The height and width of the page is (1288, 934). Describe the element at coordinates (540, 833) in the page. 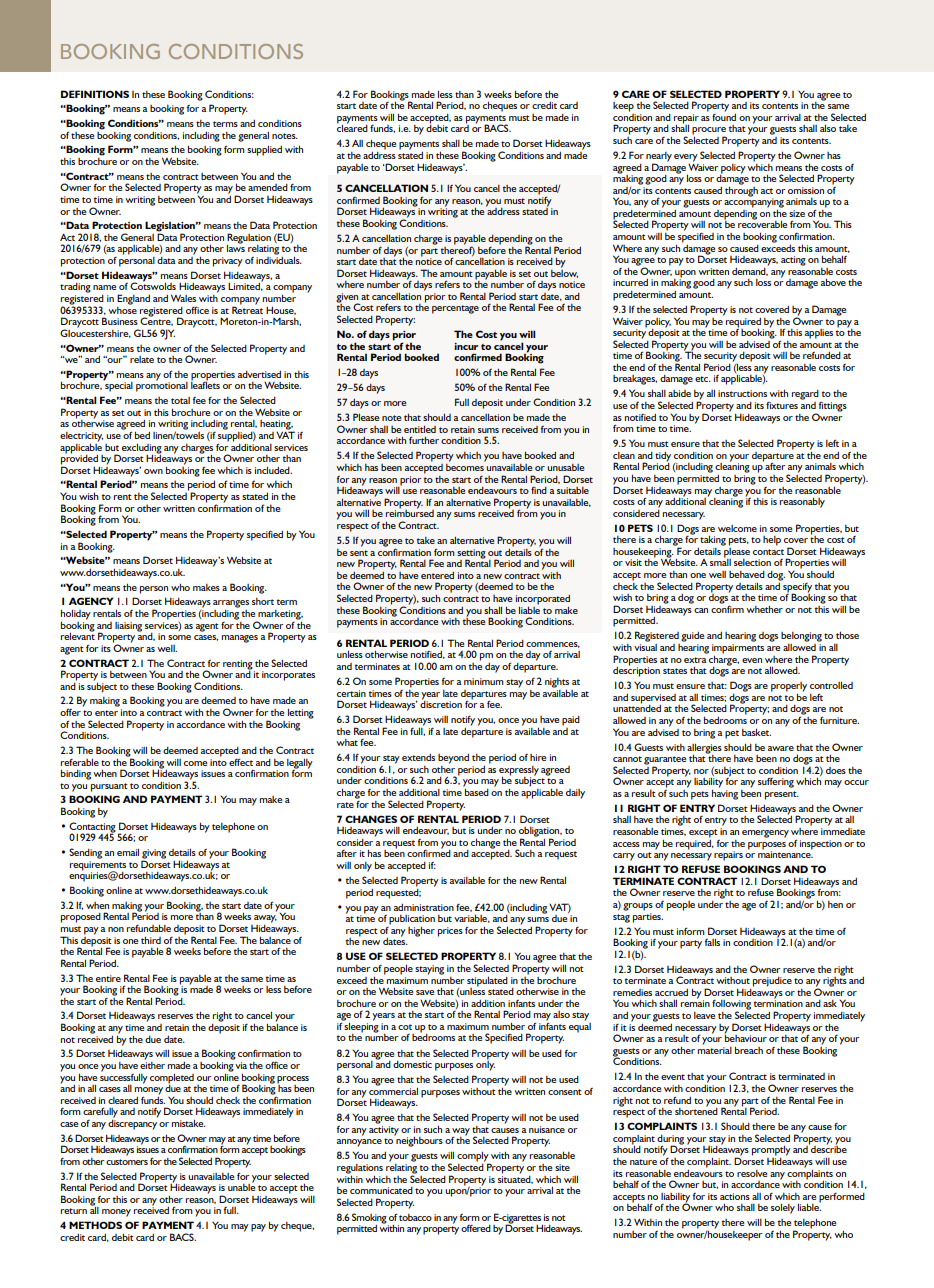

I see `obligation` at that location.
